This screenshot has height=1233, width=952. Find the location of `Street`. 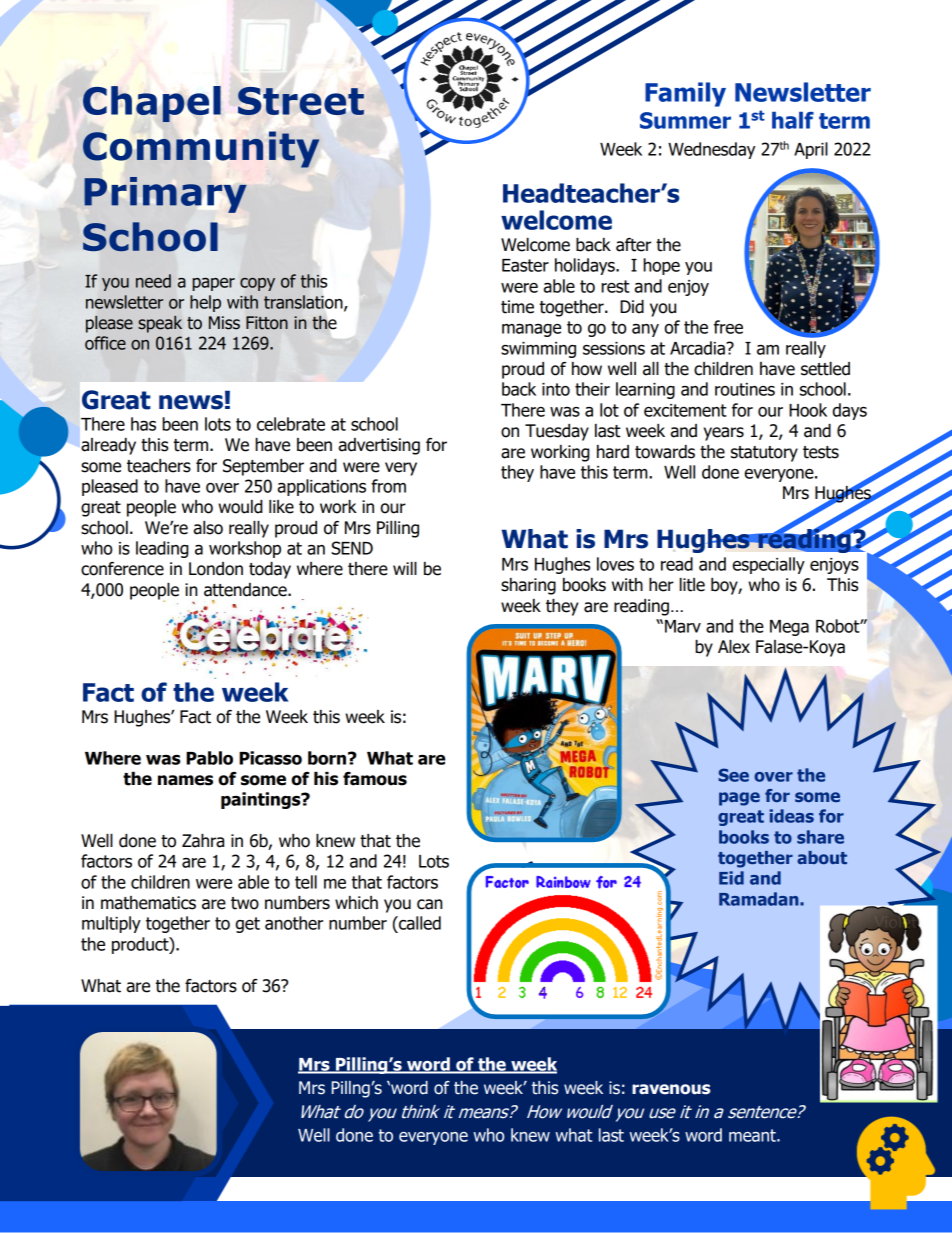

Street is located at coordinates (301, 101).
